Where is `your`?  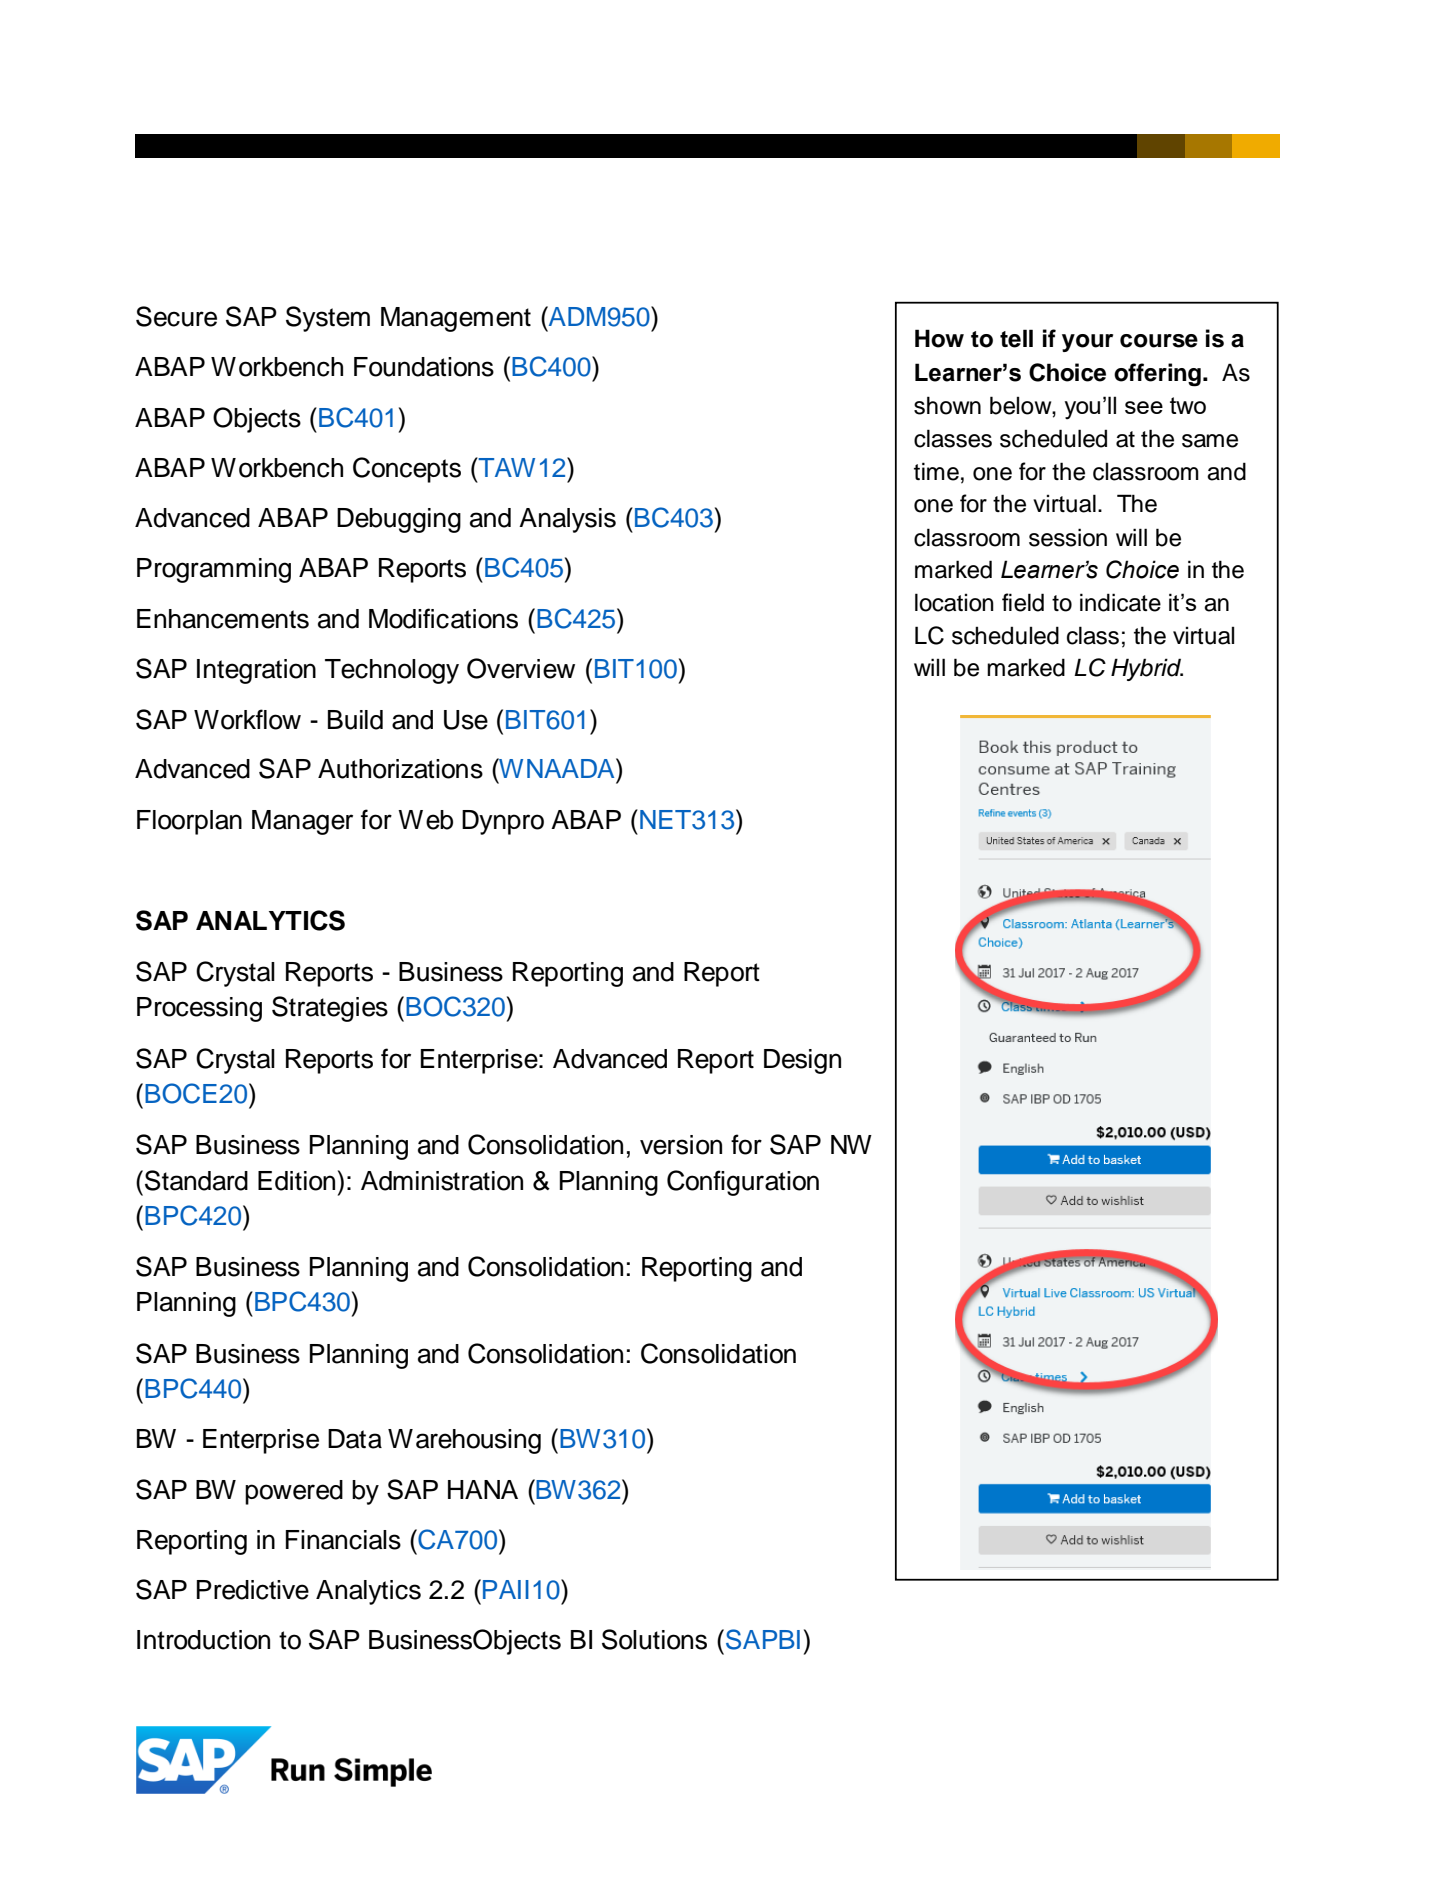
your is located at coordinates (1087, 343).
